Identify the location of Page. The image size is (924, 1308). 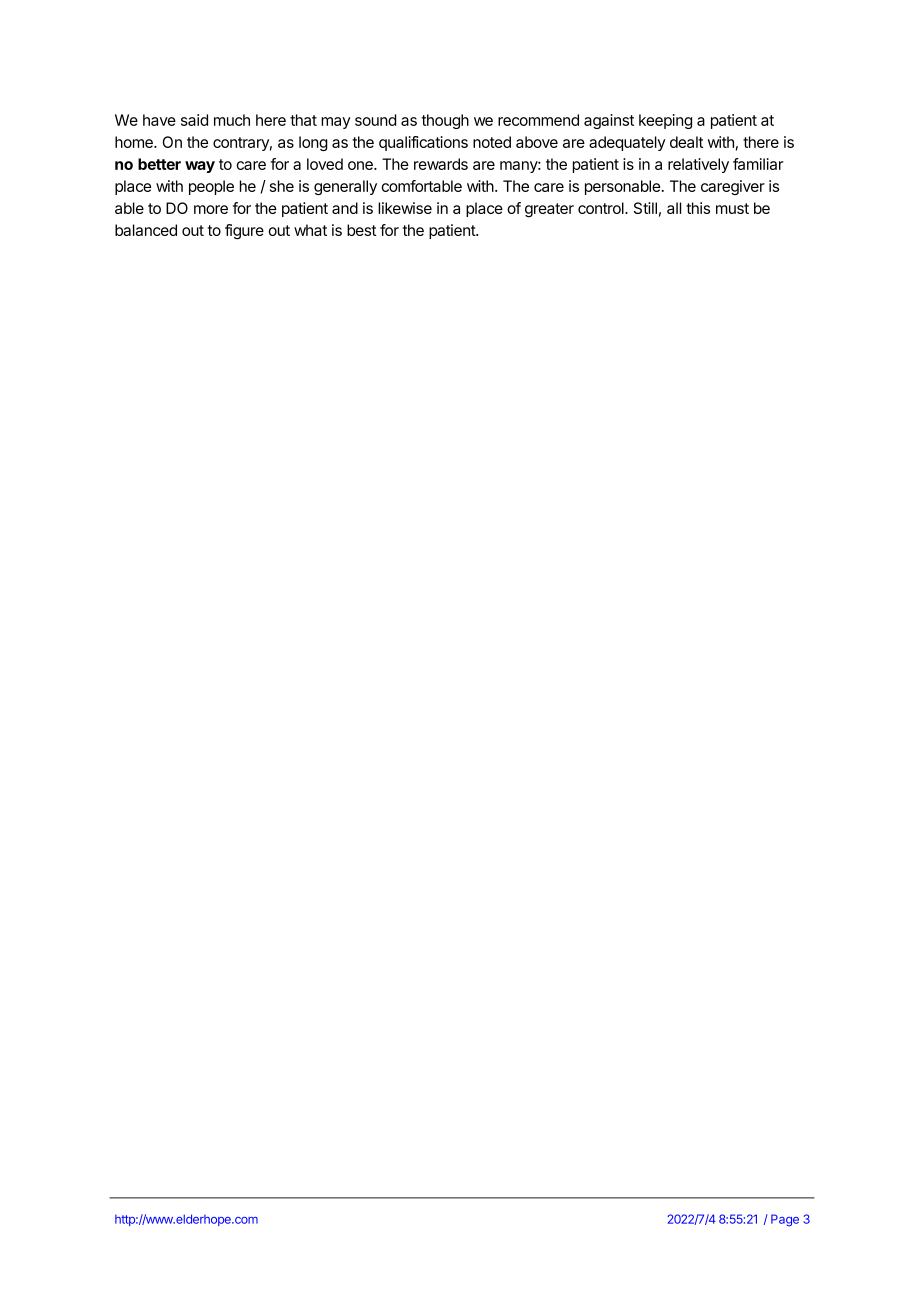
(785, 1220).
